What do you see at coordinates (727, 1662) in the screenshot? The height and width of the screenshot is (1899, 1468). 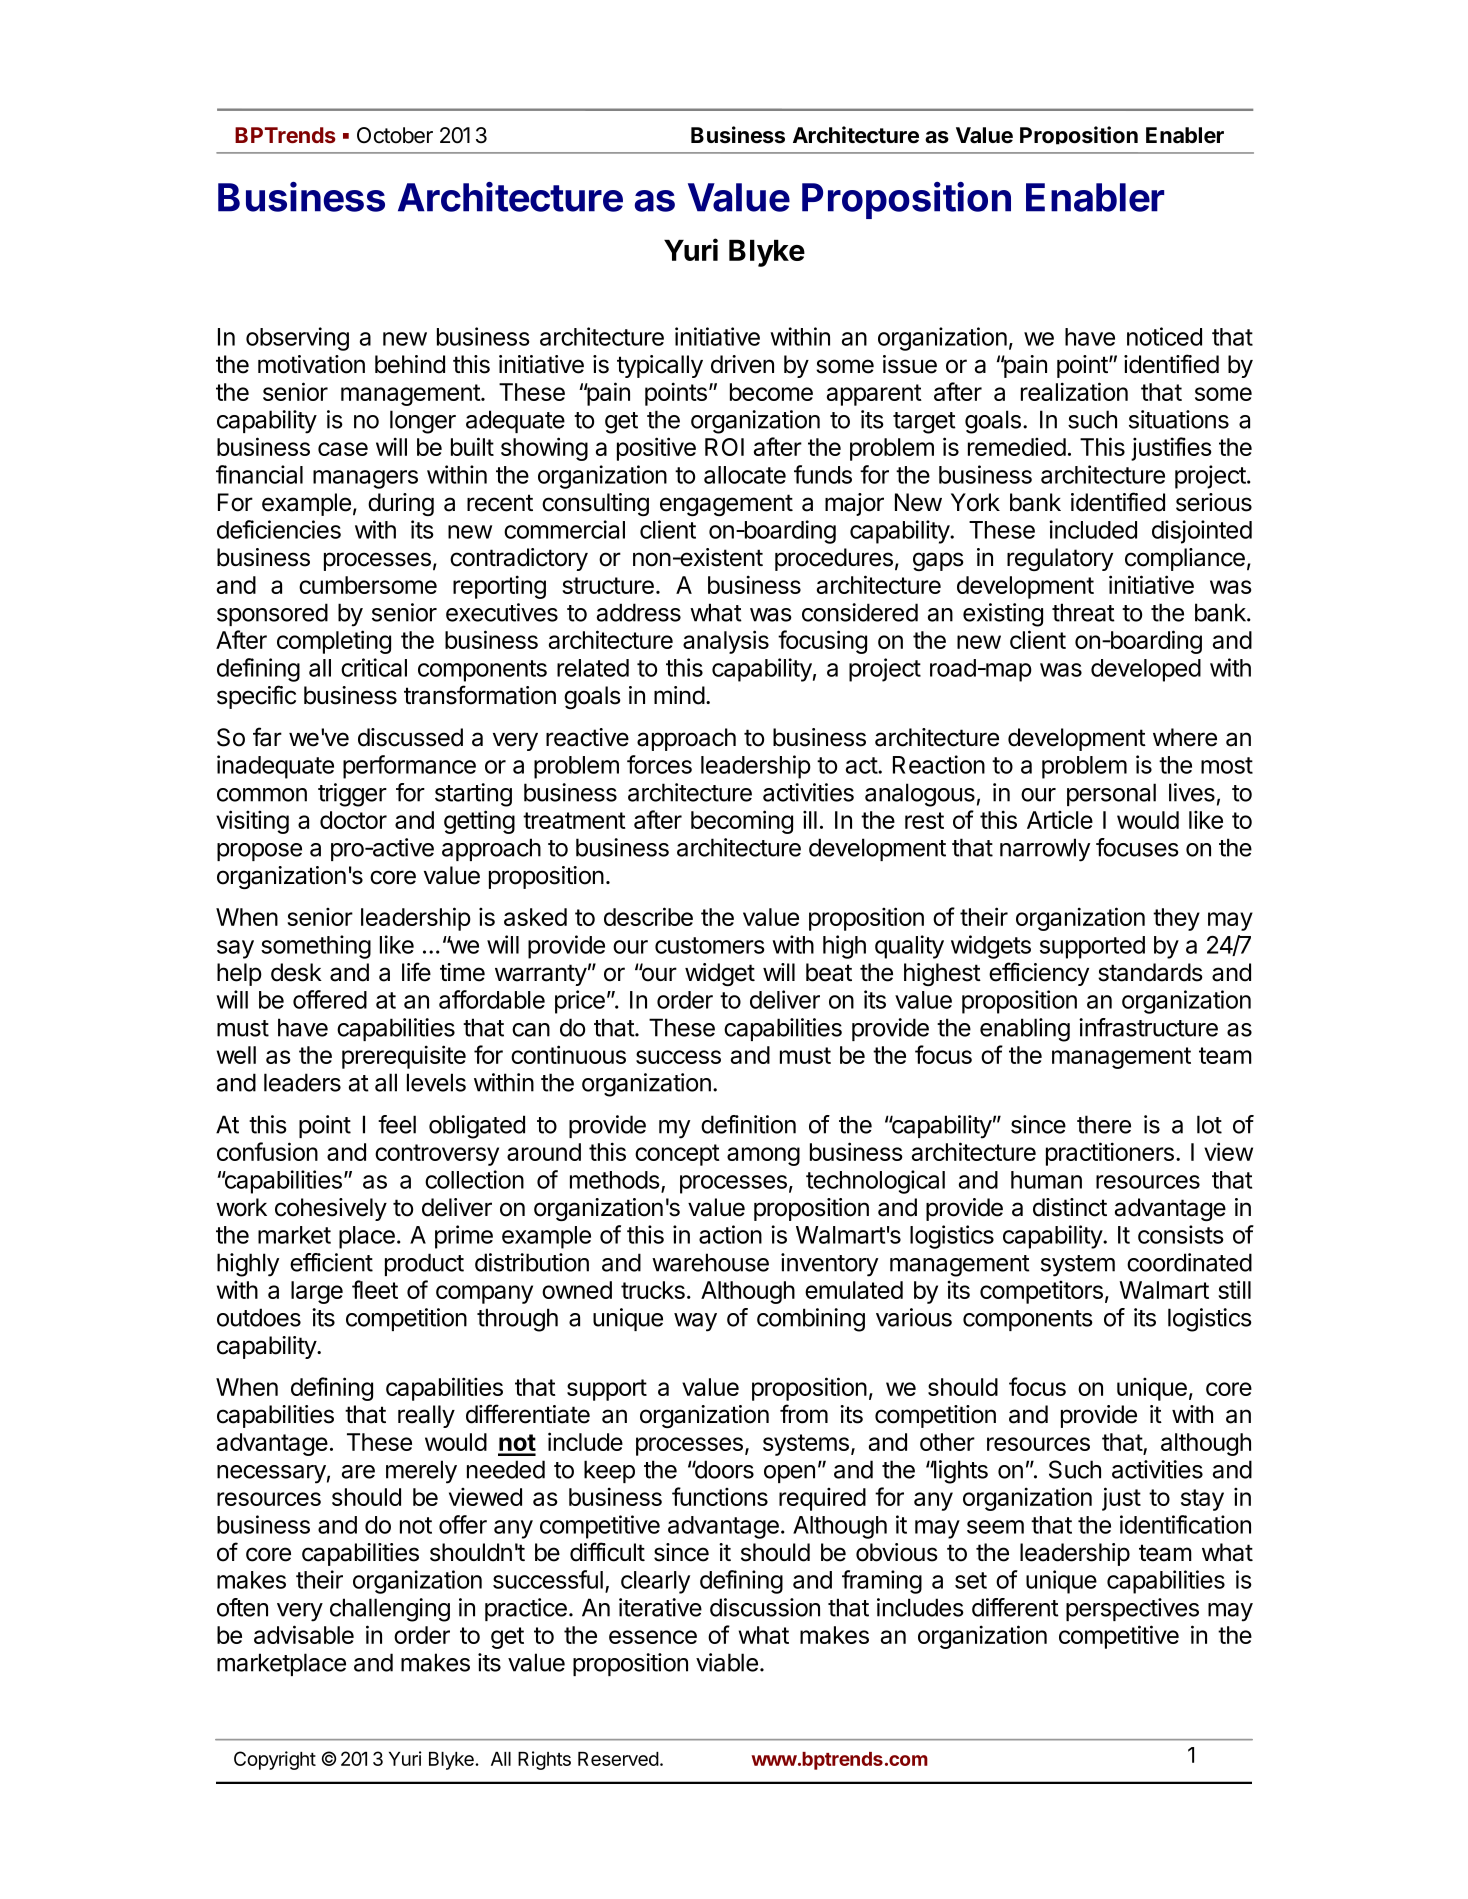 I see `viable` at bounding box center [727, 1662].
